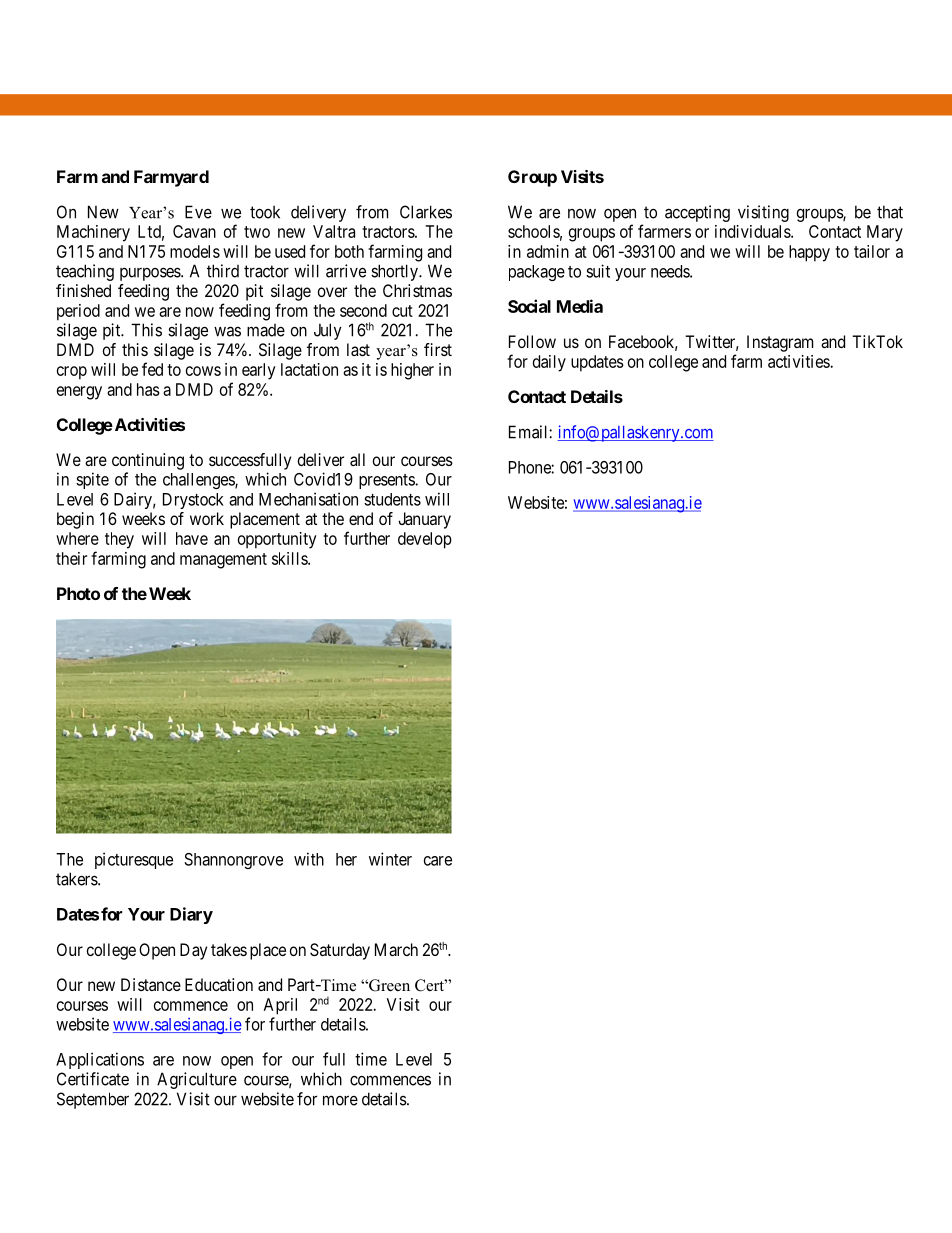 This screenshot has height=1233, width=952. I want to click on models, so click(195, 251).
